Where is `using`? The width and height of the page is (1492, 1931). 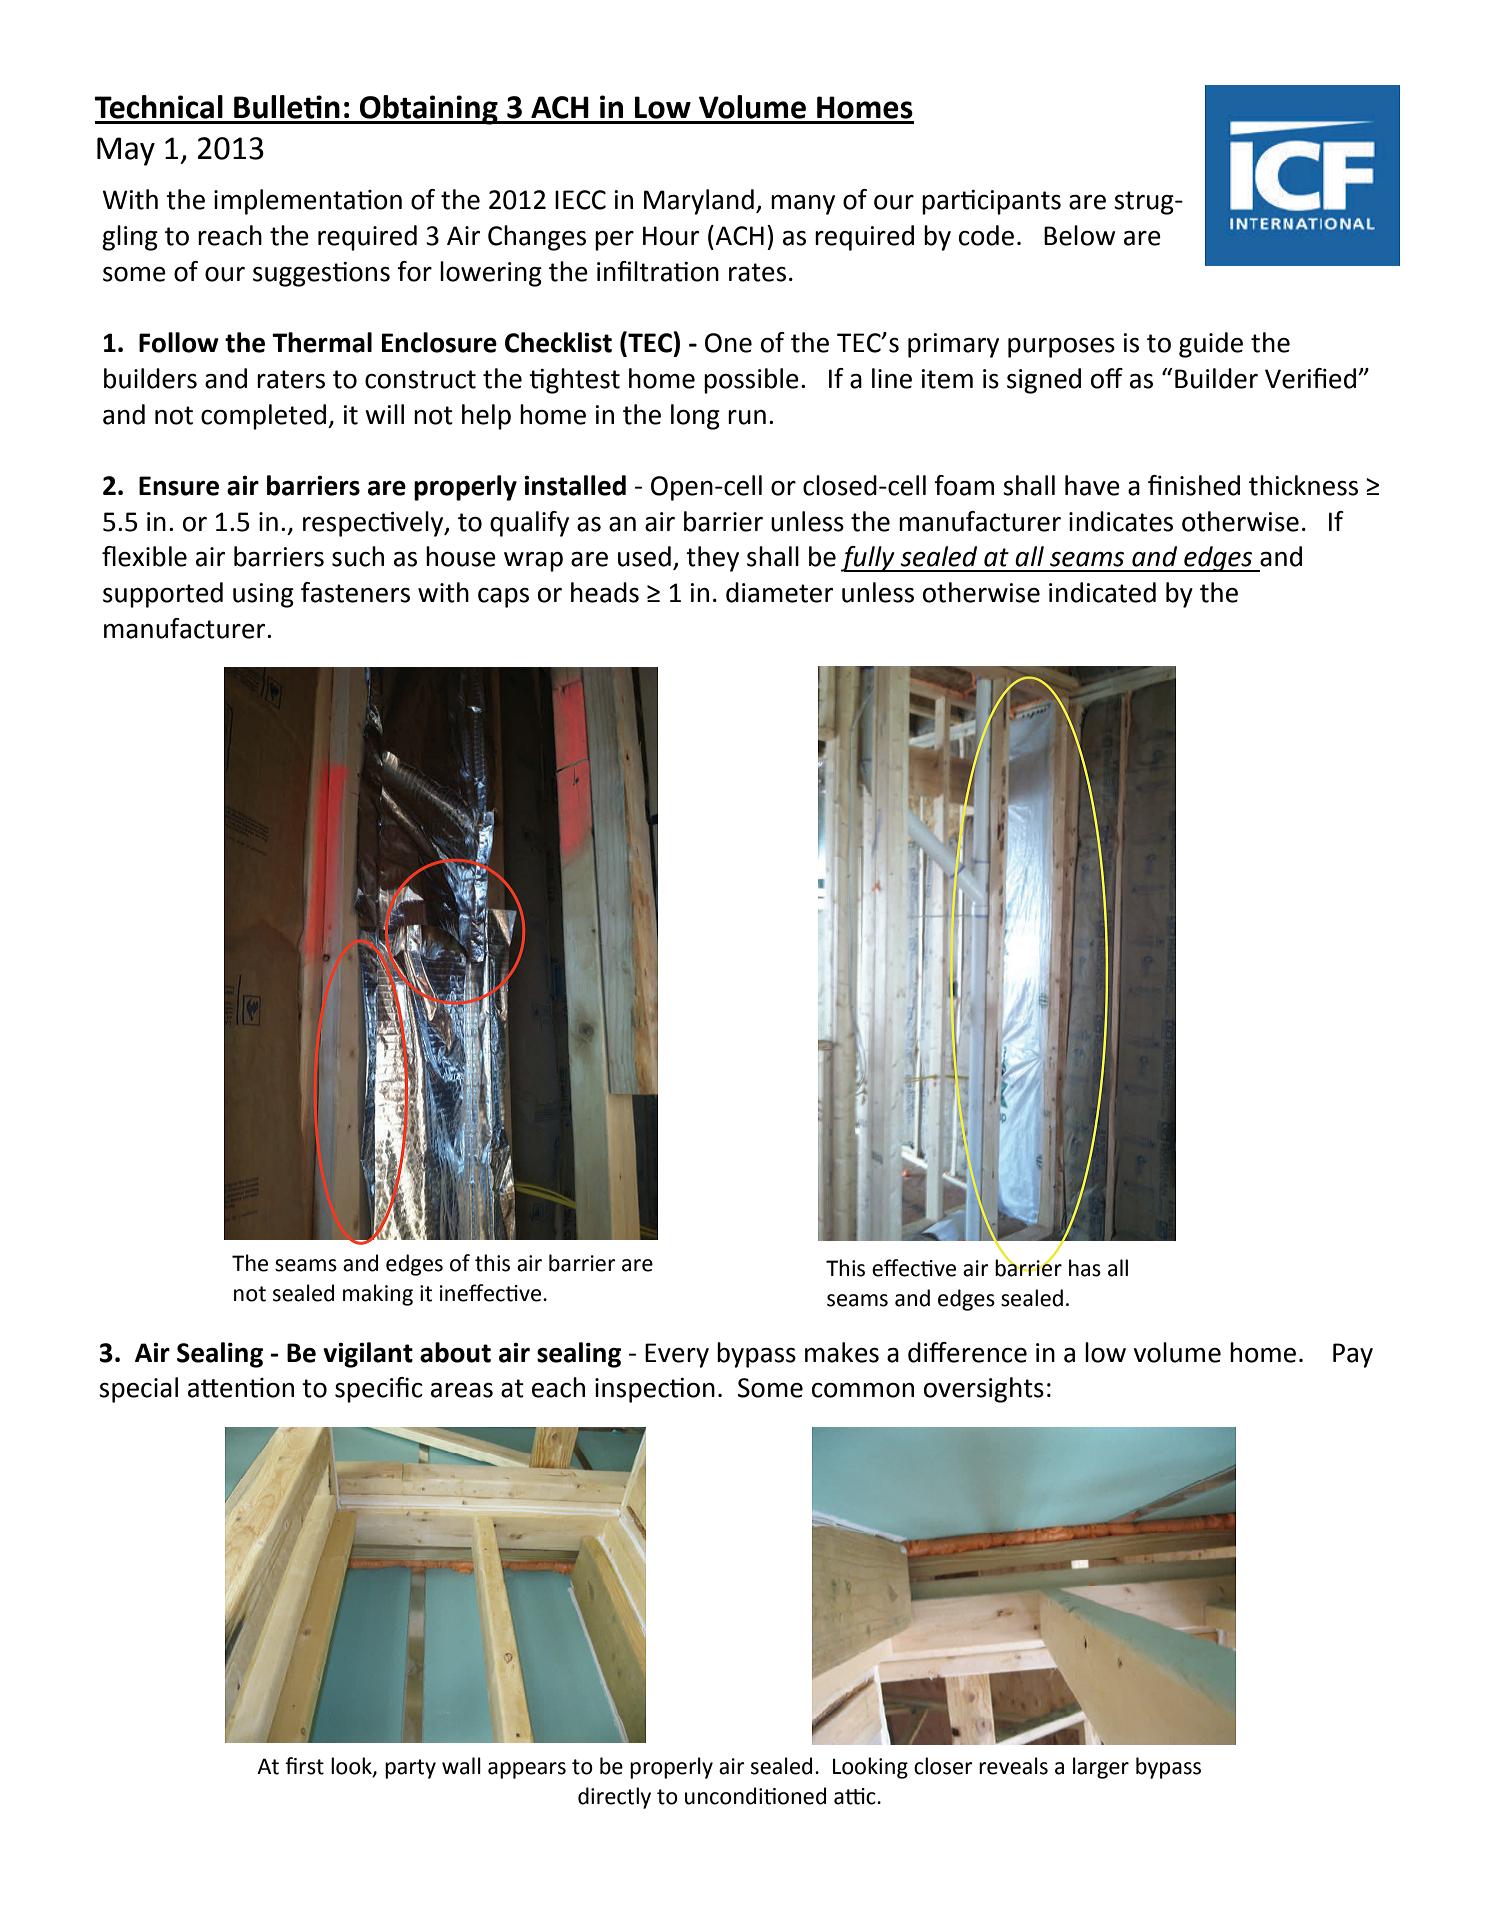
using is located at coordinates (263, 595).
